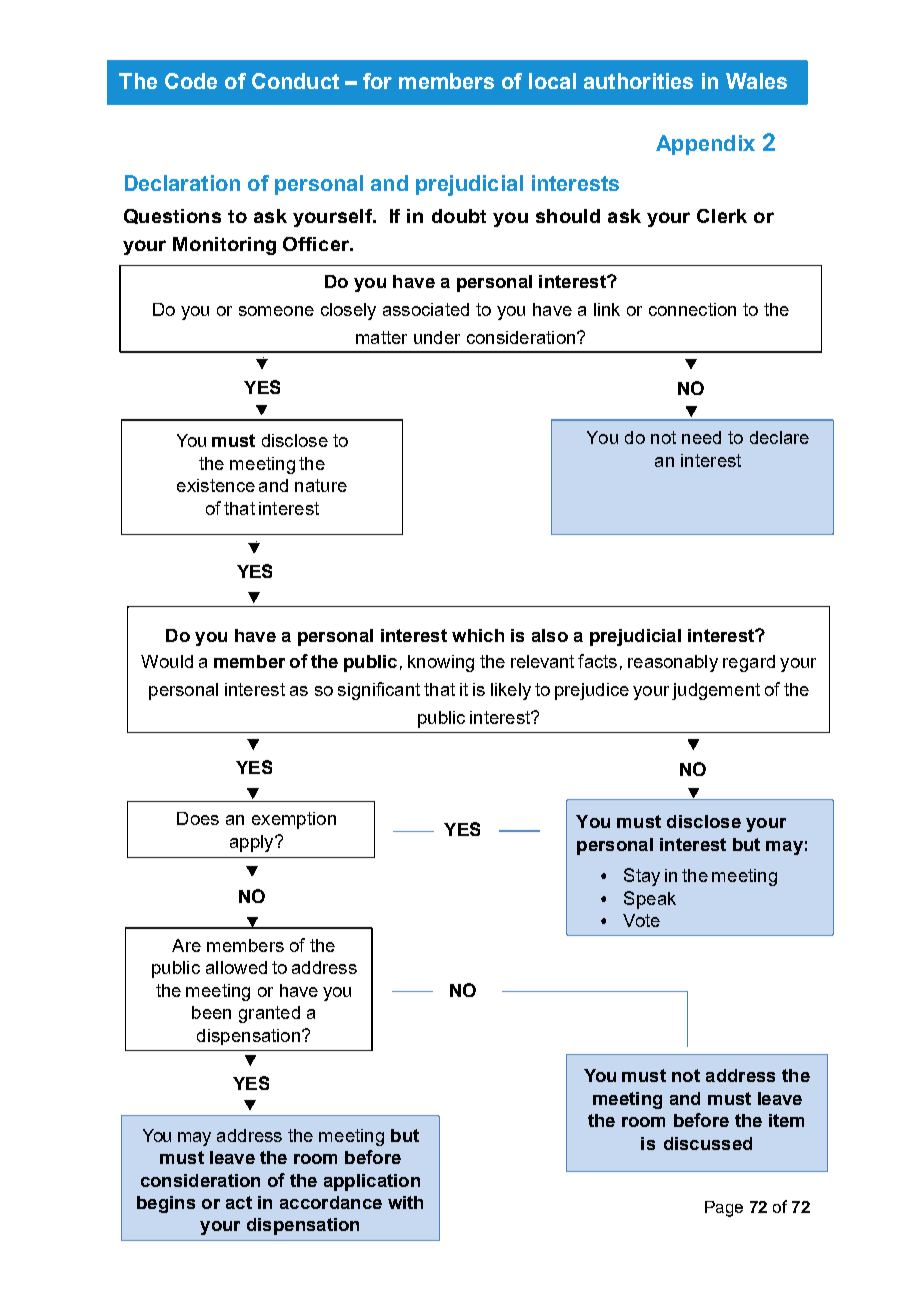 The height and width of the document is (1308, 924). I want to click on Appendix, so click(705, 145).
